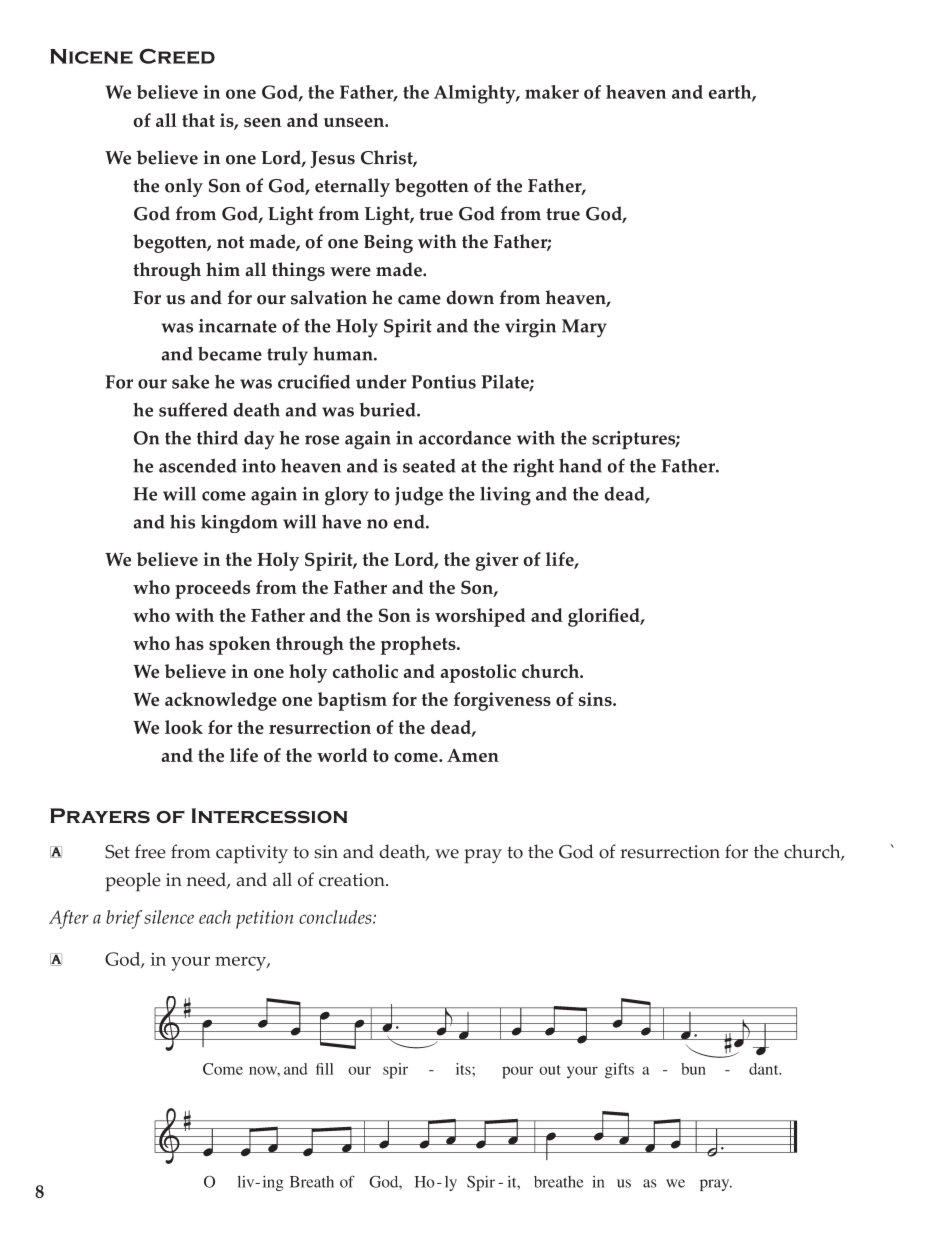 This screenshot has width=952, height=1233. What do you see at coordinates (190, 382) in the screenshot?
I see `sake` at bounding box center [190, 382].
